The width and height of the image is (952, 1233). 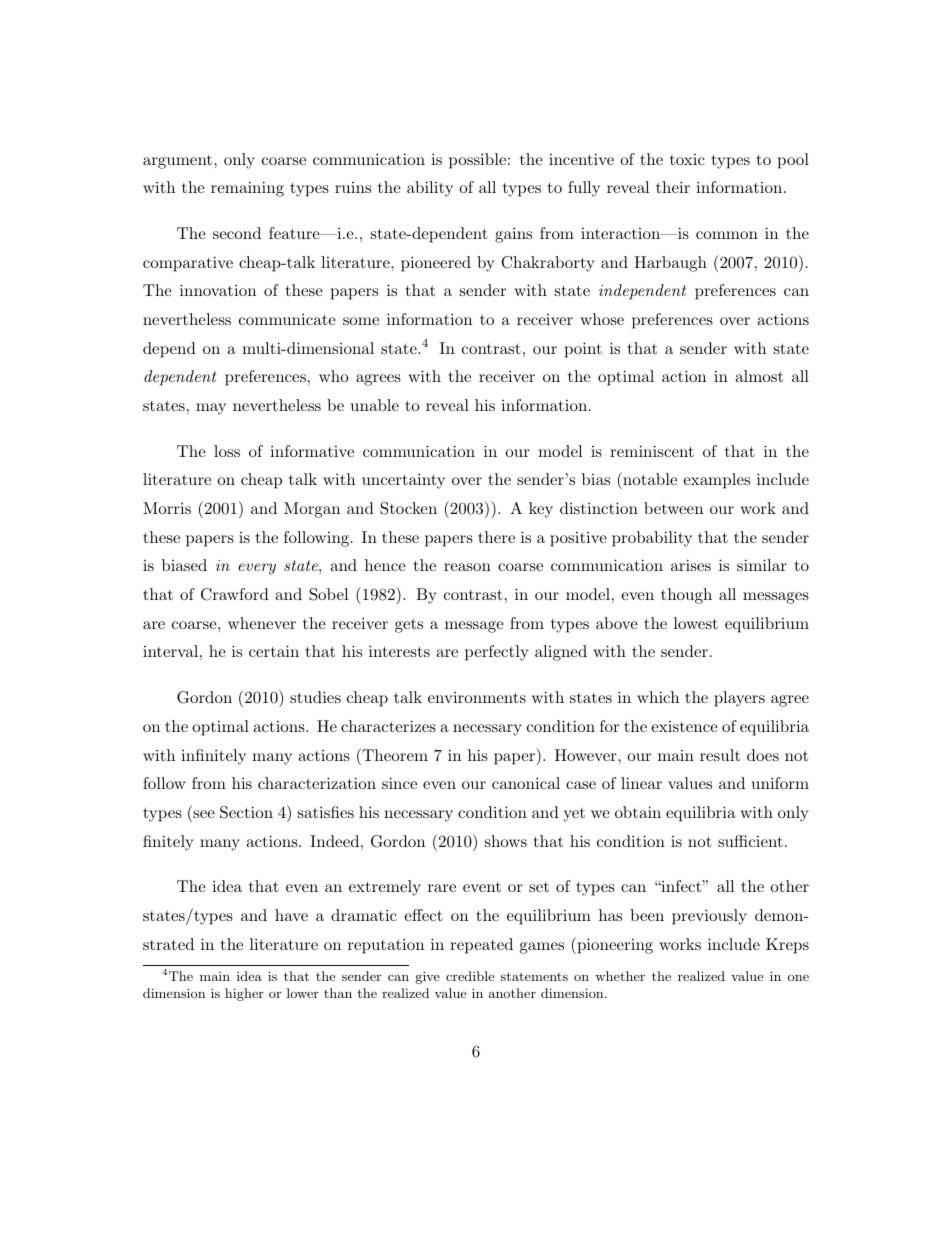 I want to click on credible, so click(x=470, y=976).
